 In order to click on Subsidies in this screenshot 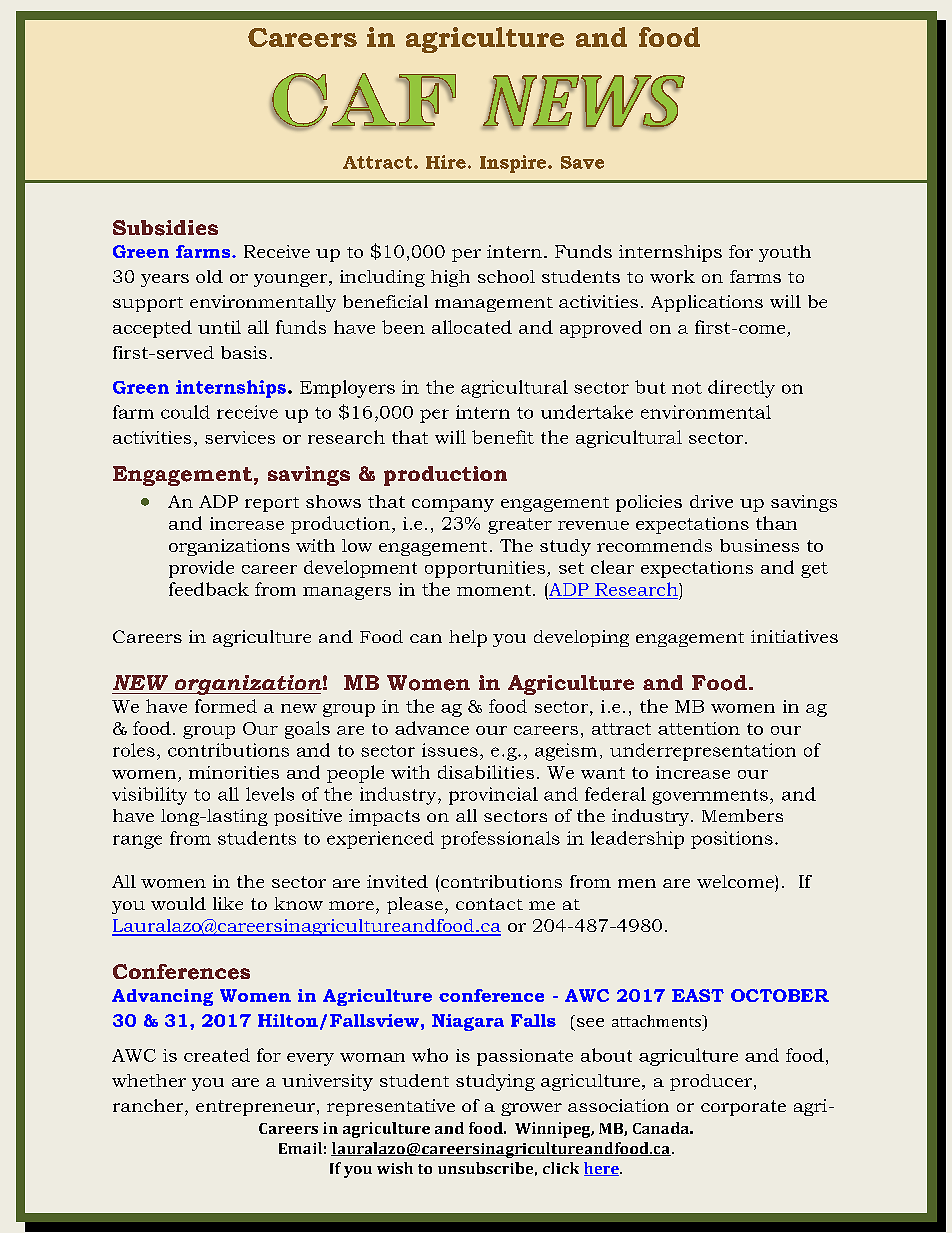, I will do `click(165, 228)`.
